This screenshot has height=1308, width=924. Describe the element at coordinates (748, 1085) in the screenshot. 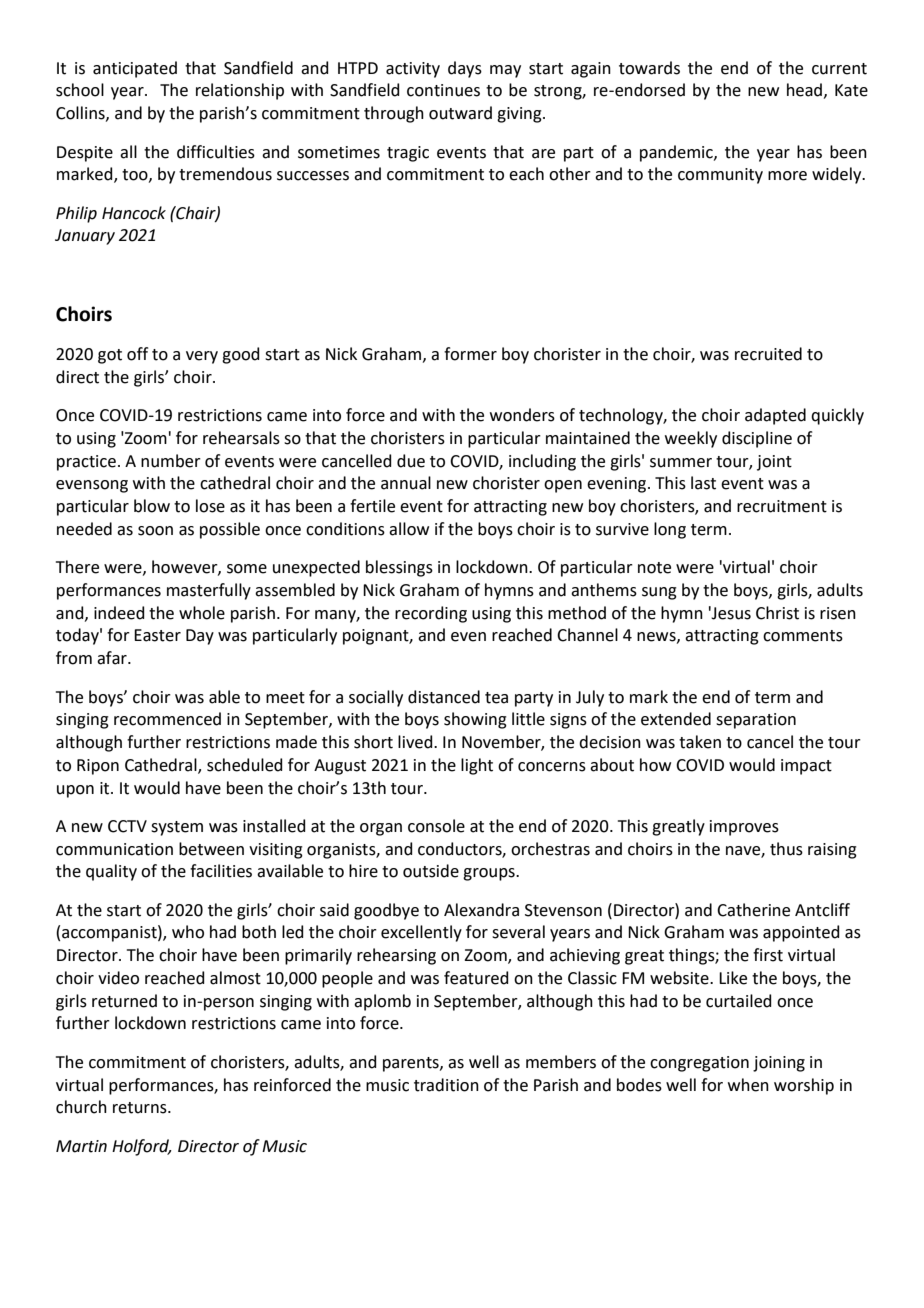

I see `when` at that location.
